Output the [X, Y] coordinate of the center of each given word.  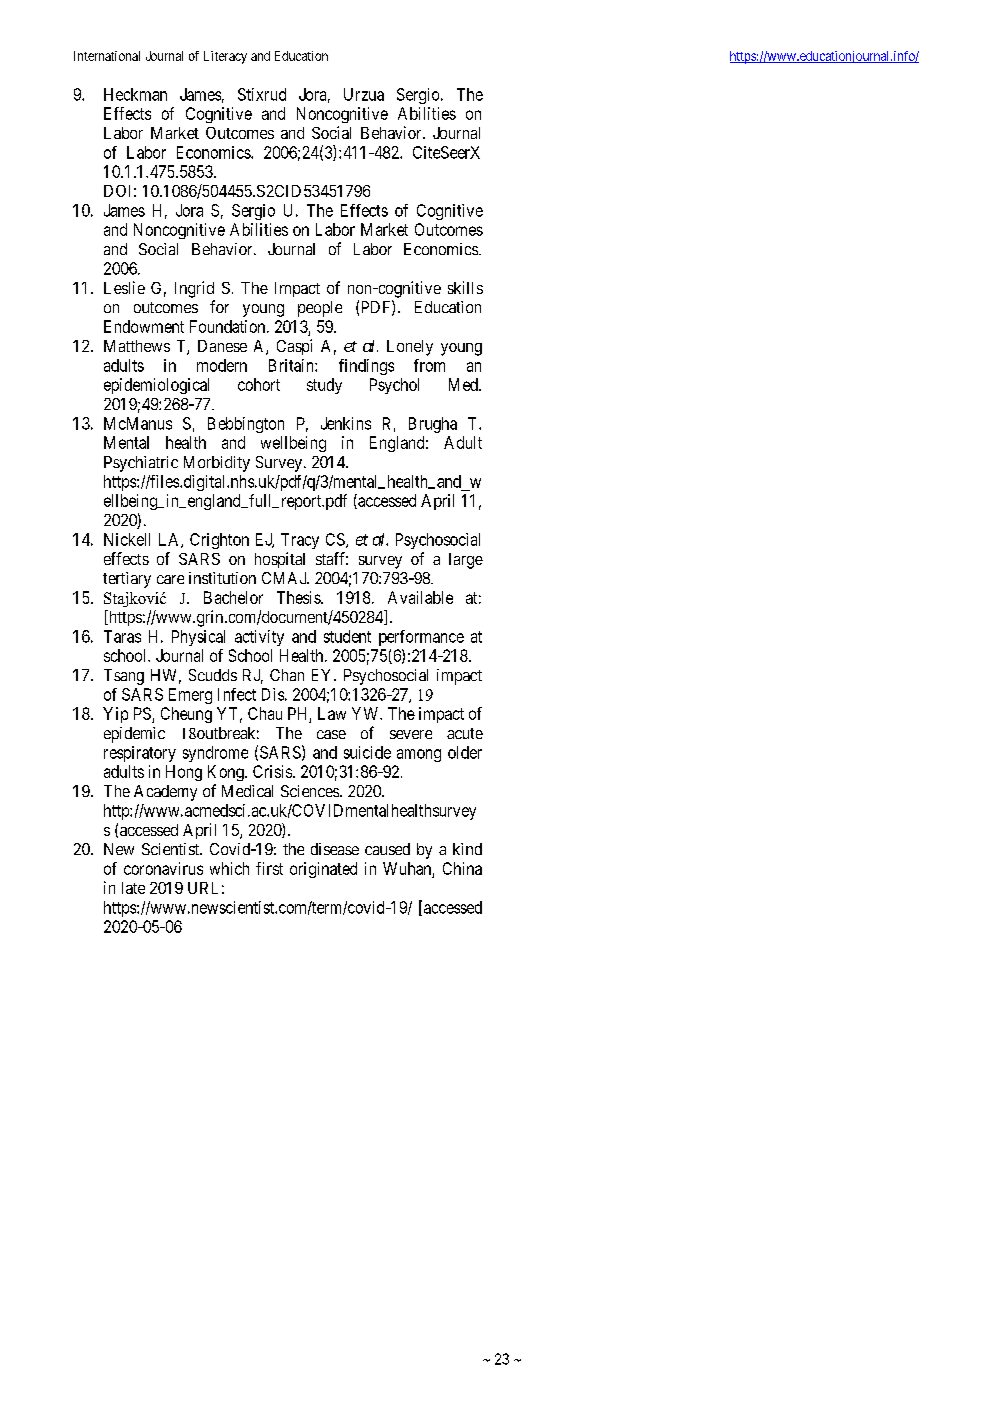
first [269, 868]
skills [465, 287]
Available [420, 597]
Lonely [410, 348]
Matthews [137, 346]
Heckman [135, 94]
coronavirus [163, 868]
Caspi [294, 347]
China [462, 868]
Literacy [225, 57]
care [170, 579]
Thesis [299, 597]
